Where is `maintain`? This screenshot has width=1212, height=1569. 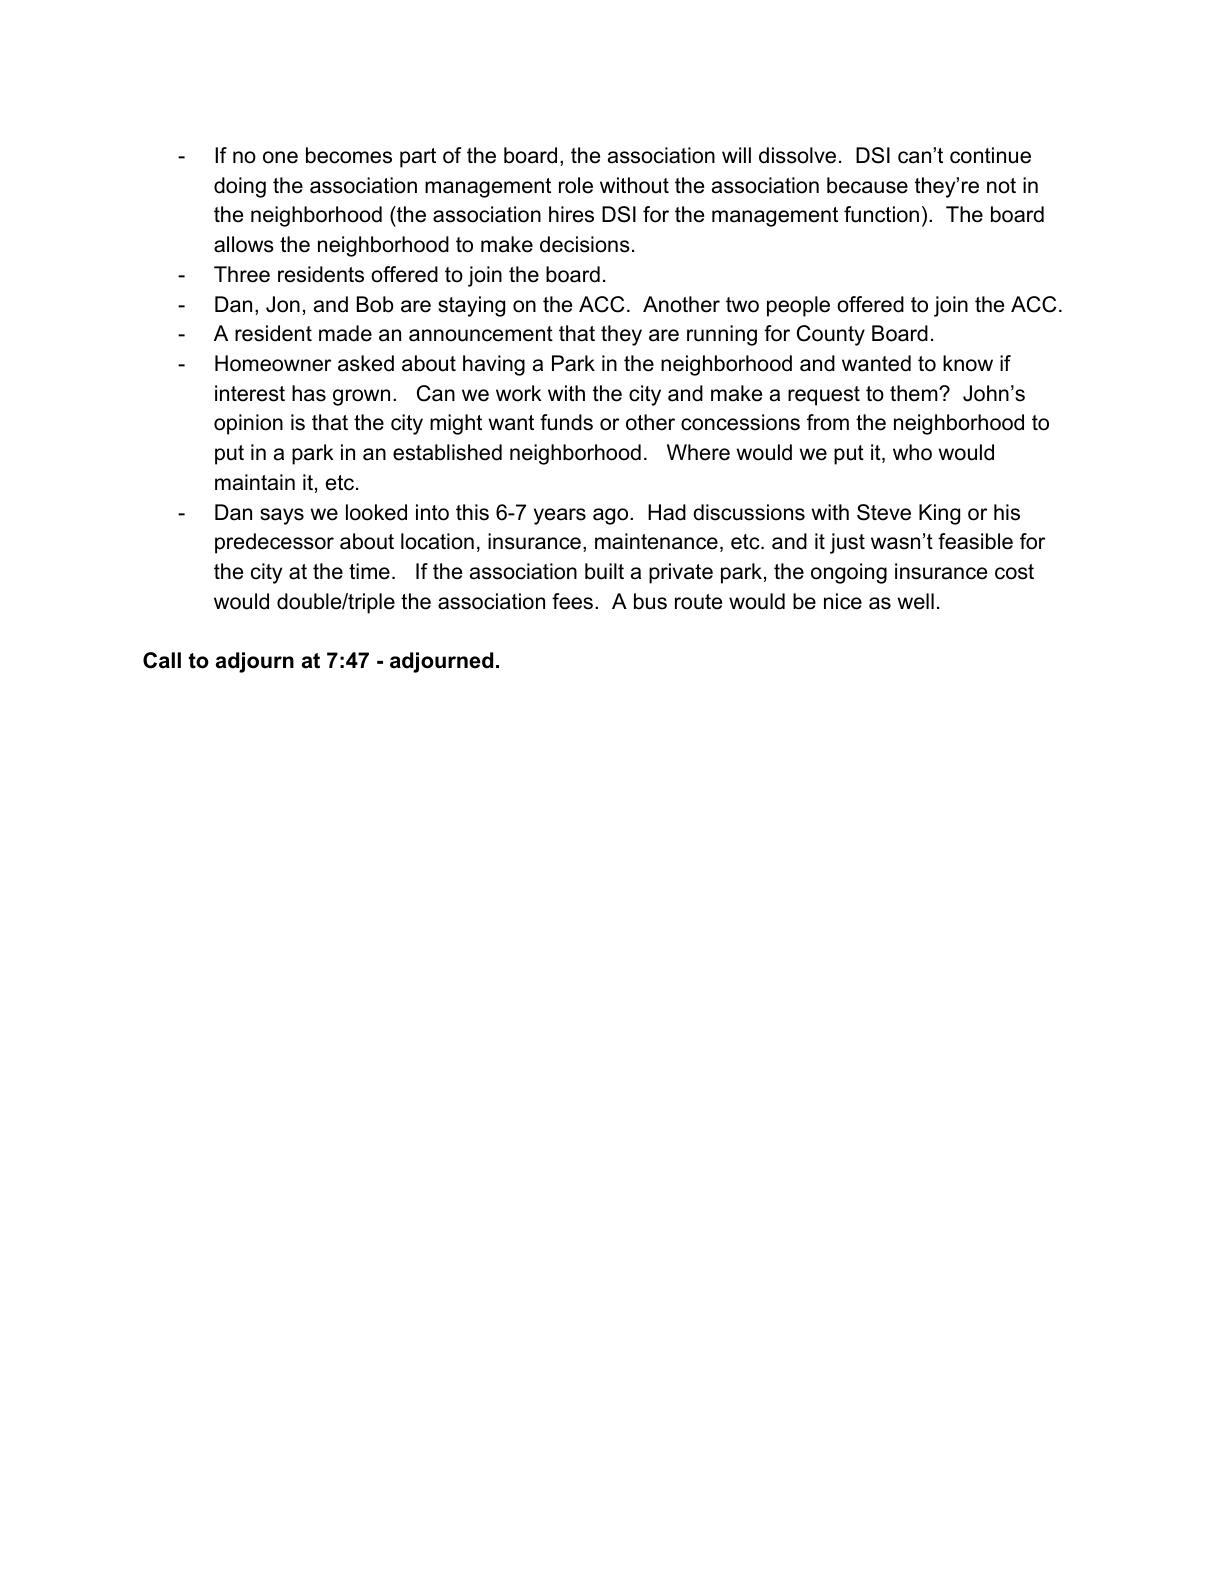
maintain is located at coordinates (255, 482).
